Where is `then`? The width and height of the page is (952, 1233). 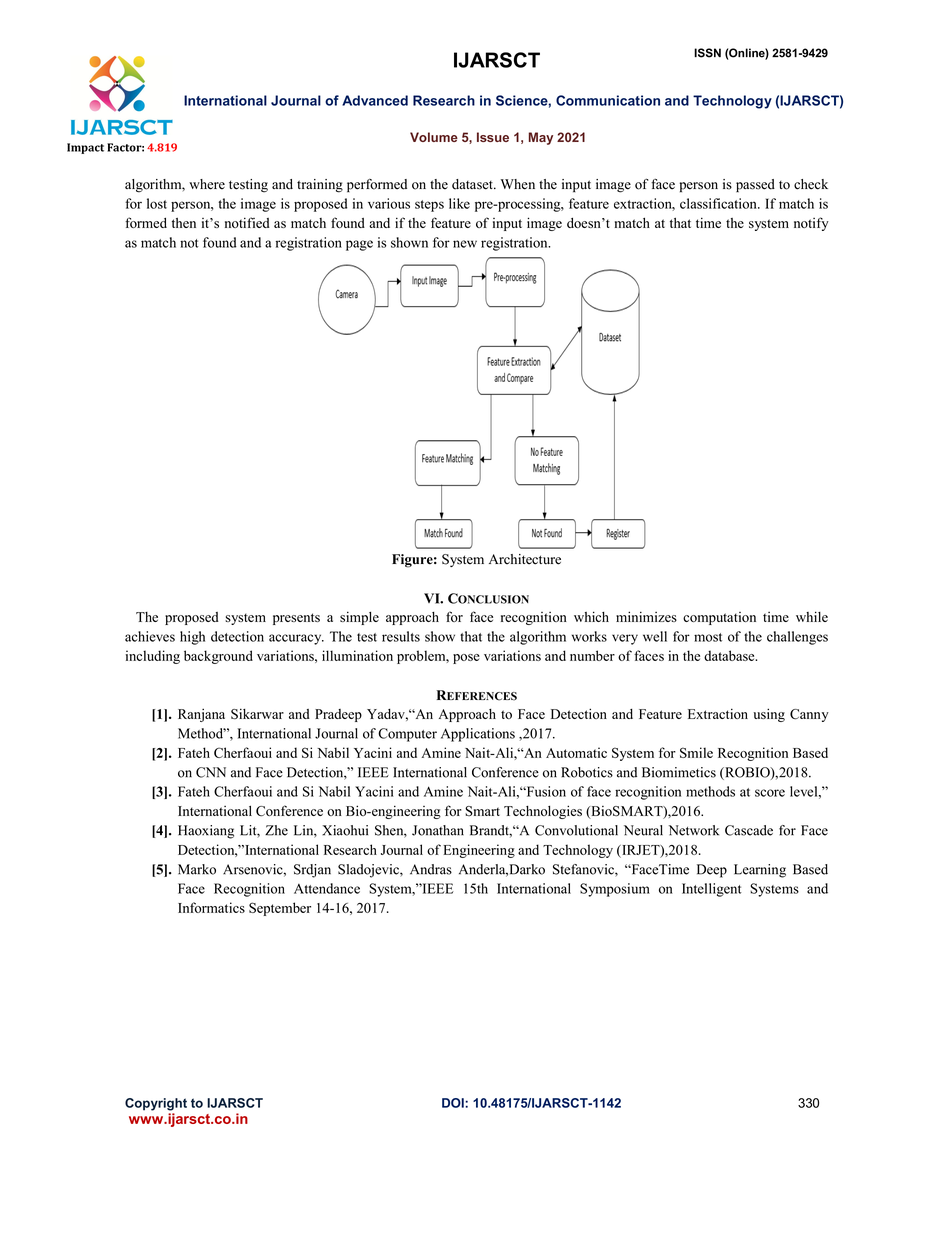 then is located at coordinates (184, 223).
